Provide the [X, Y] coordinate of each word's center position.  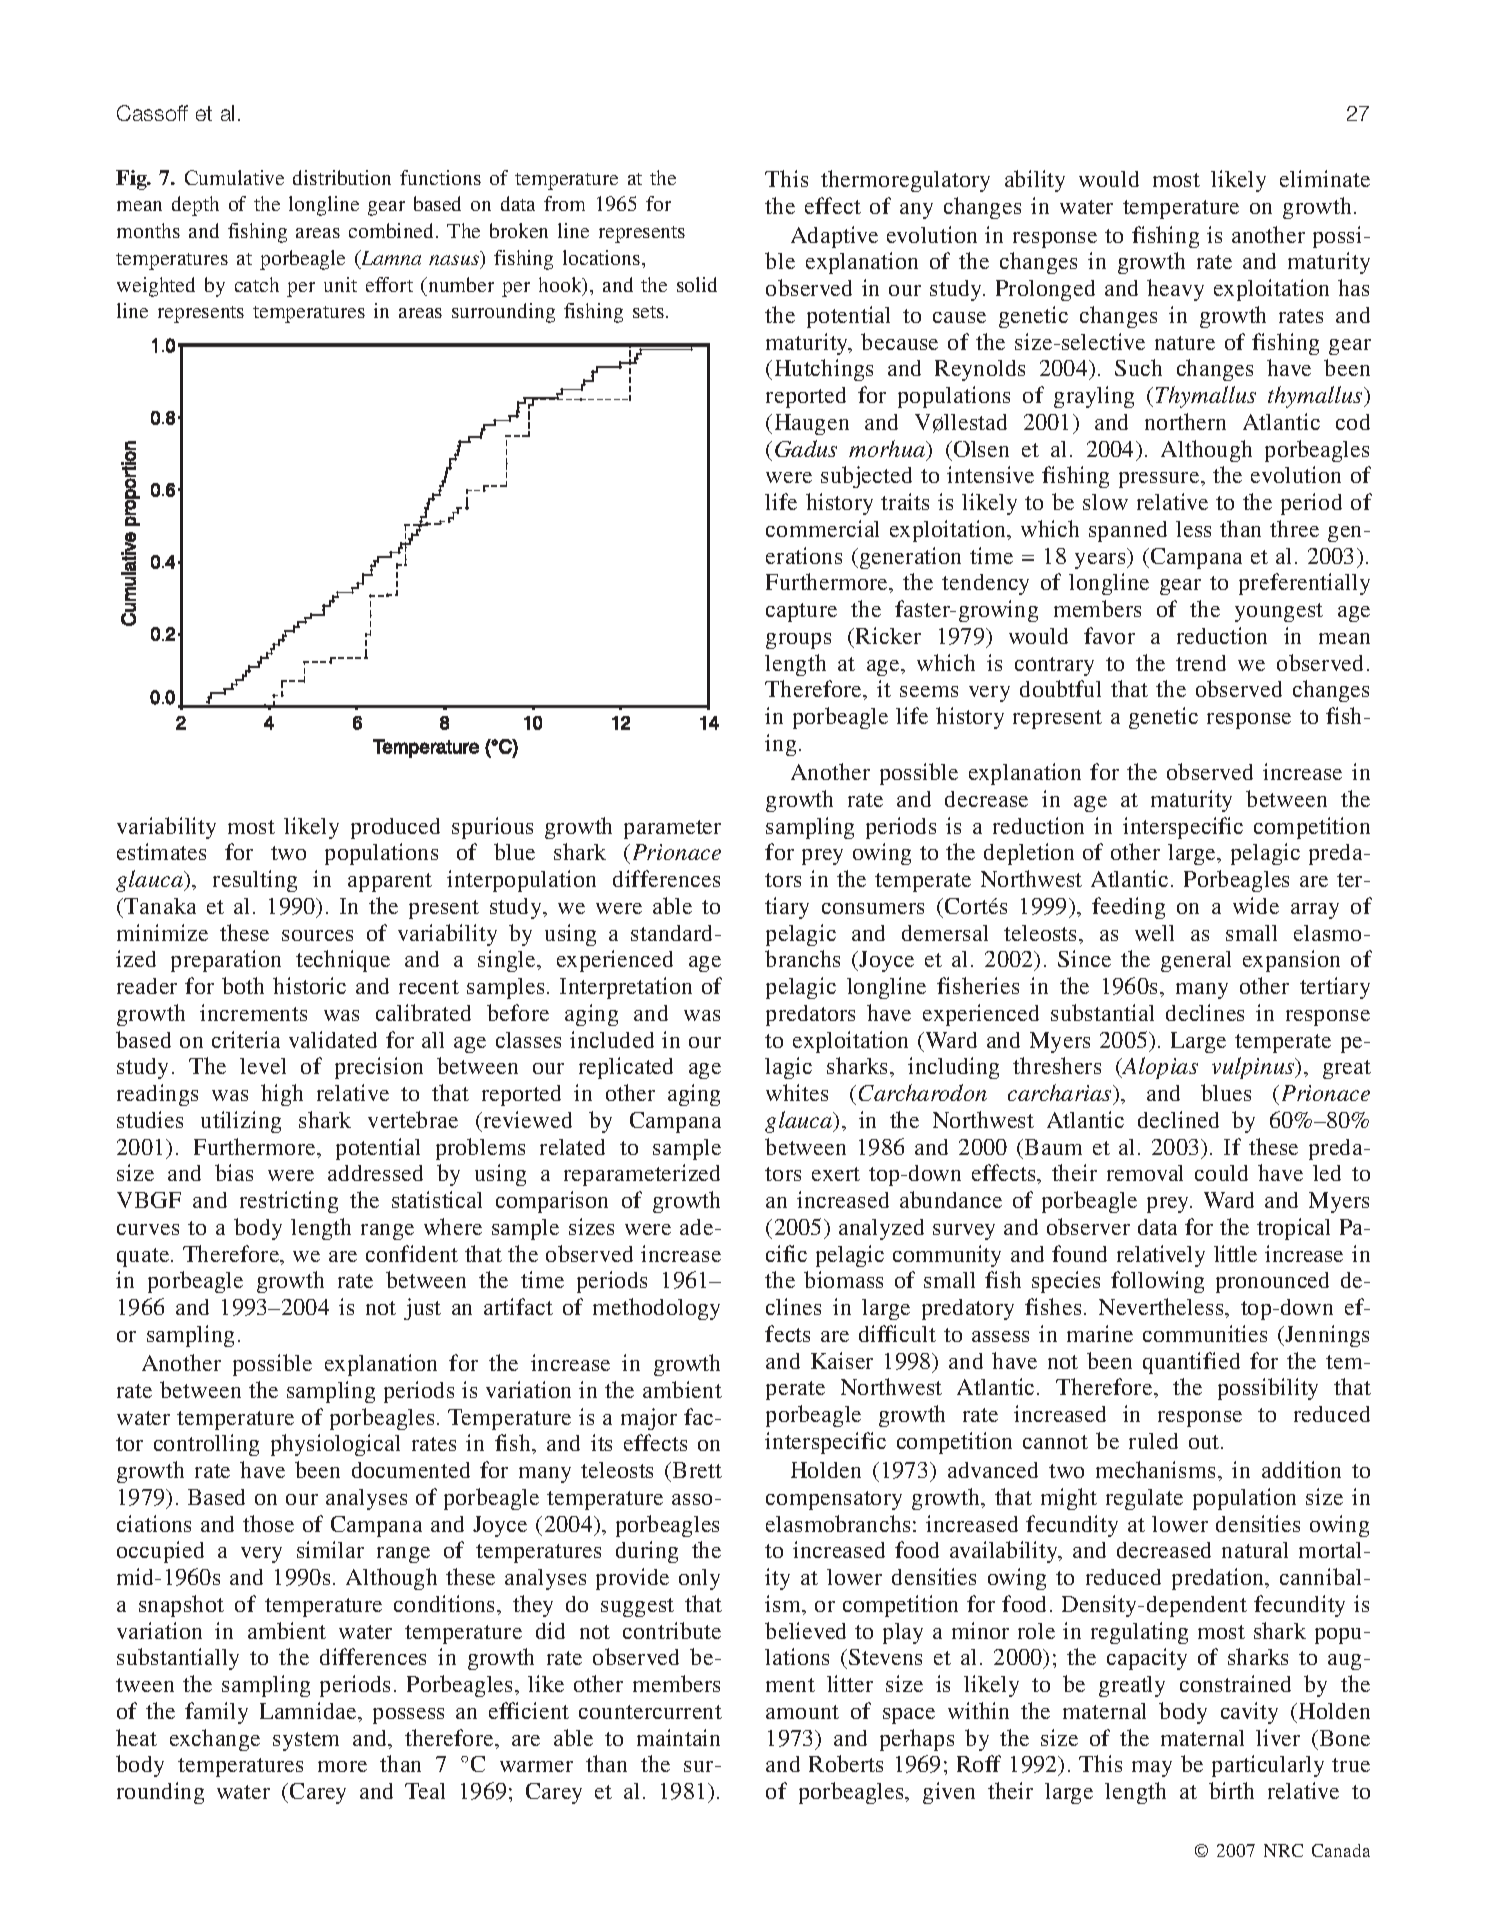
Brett [697, 1470]
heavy [1175, 290]
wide [1256, 905]
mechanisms [1155, 1469]
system [306, 1741]
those [268, 1523]
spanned [1128, 531]
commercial [822, 528]
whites [797, 1092]
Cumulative [234, 177]
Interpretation [626, 988]
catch [257, 284]
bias [234, 1172]
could [1221, 1173]
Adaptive [834, 237]
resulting [255, 881]
